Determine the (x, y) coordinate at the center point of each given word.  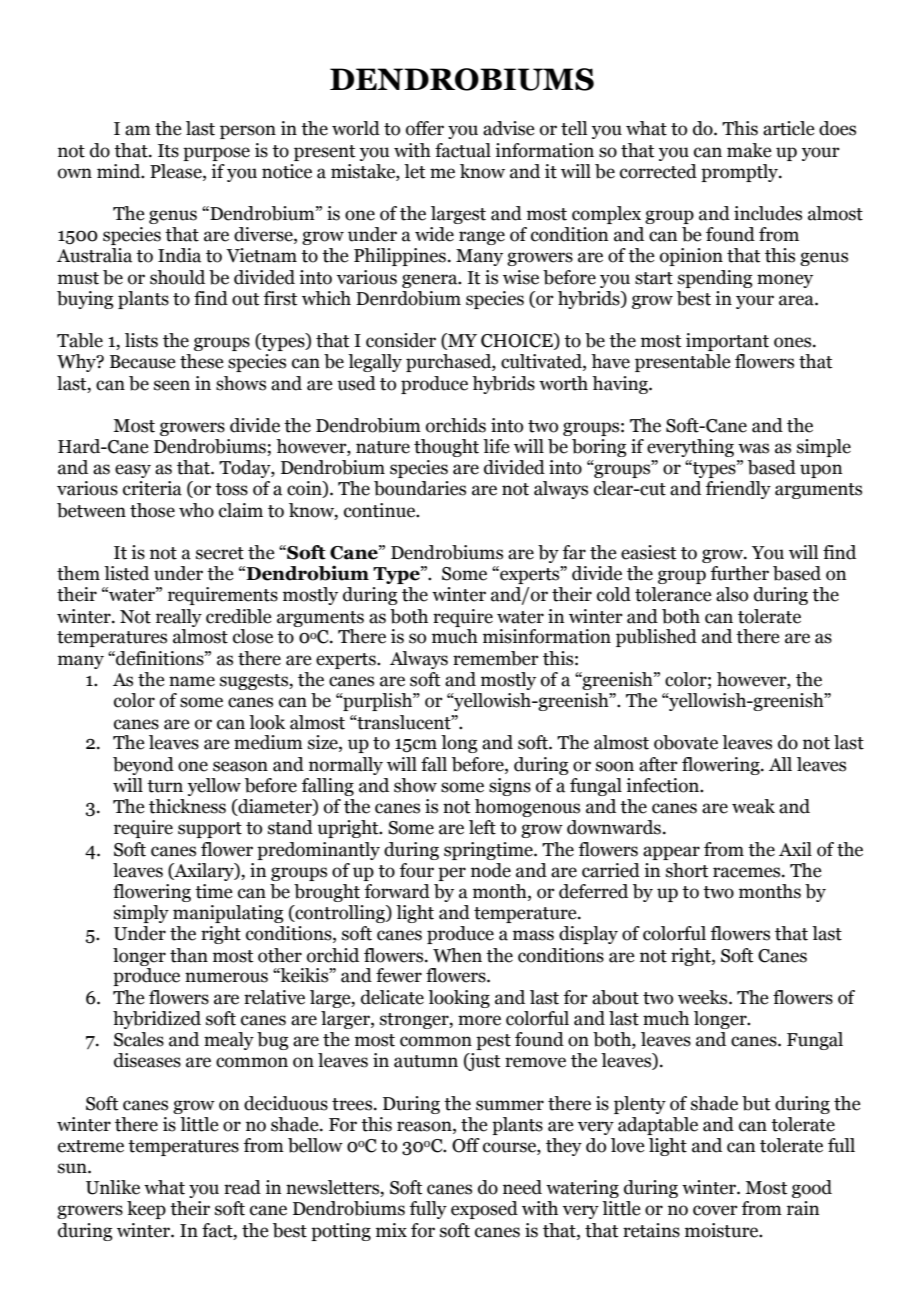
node (491, 870)
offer (425, 128)
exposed (484, 1210)
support (210, 830)
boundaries (420, 488)
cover (715, 1210)
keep (146, 1210)
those (152, 510)
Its (168, 151)
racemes (748, 872)
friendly (738, 490)
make (749, 150)
